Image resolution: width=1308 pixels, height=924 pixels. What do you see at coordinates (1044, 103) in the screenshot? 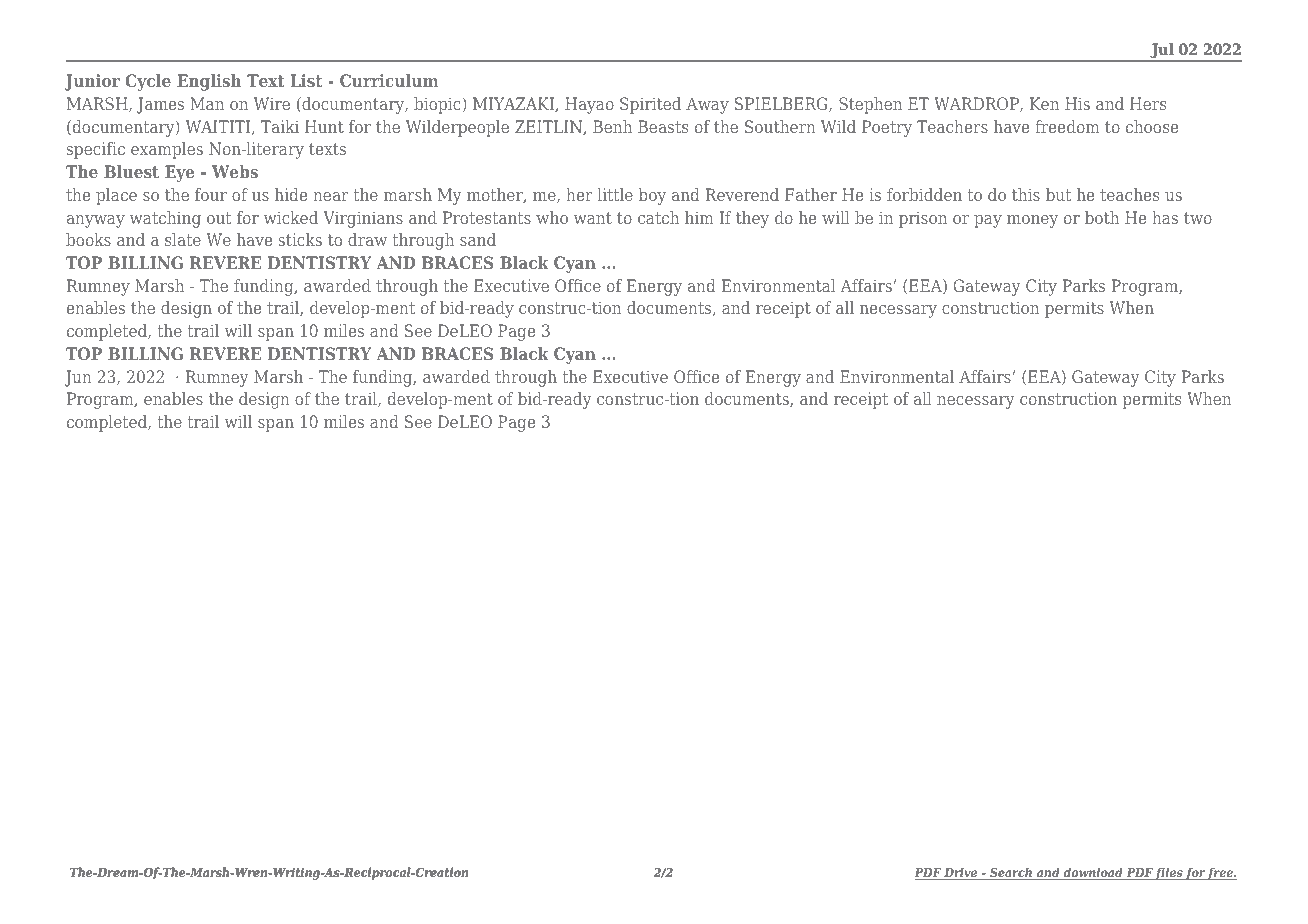
I see `Ken` at bounding box center [1044, 103].
